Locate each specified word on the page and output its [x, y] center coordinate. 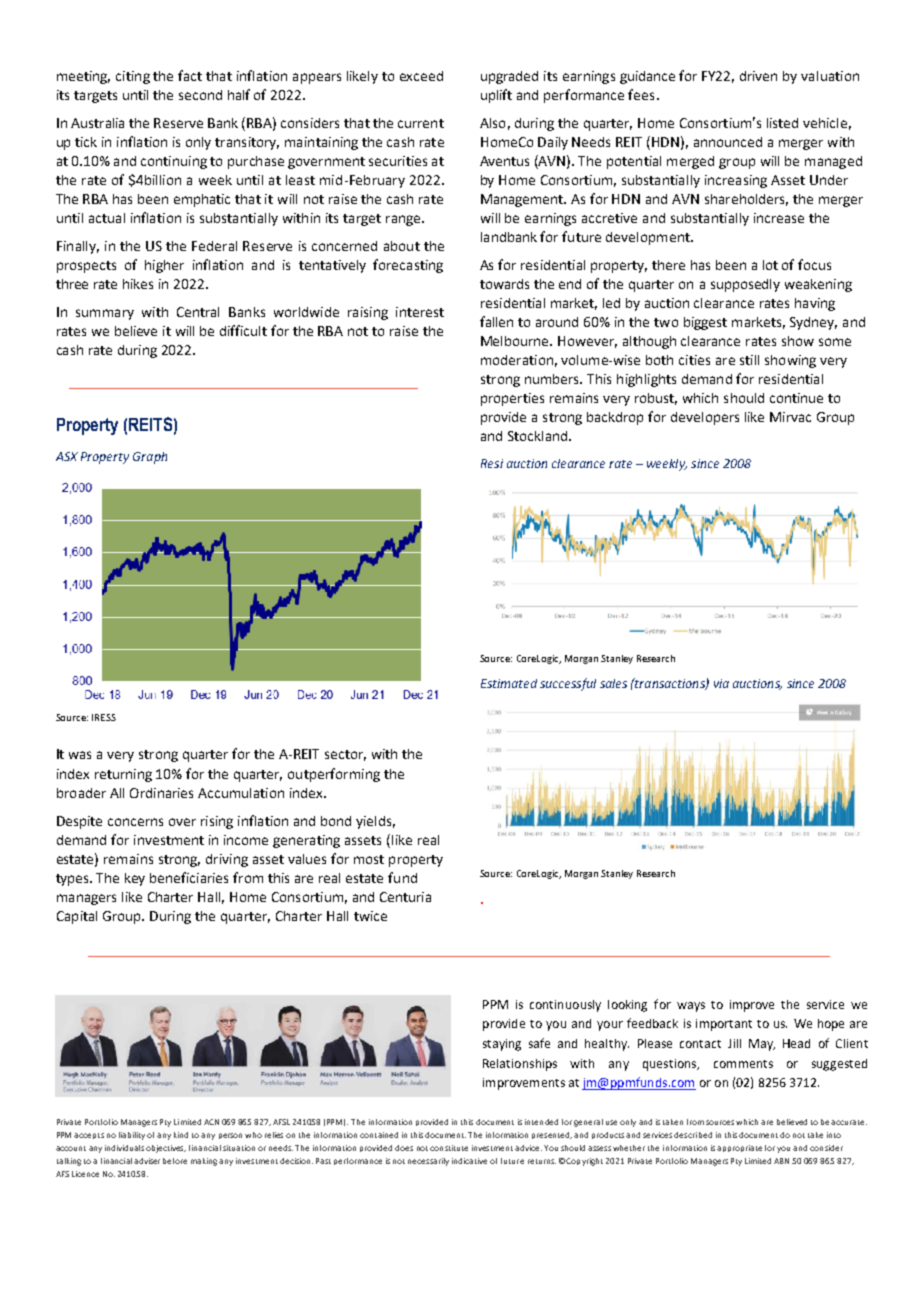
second [200, 95]
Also [492, 123]
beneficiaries [189, 877]
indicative [469, 1161]
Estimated [509, 683]
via [721, 683]
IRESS [104, 717]
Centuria [405, 897]
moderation [517, 360]
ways [691, 1007]
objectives [166, 1149]
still [749, 360]
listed [782, 123]
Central [198, 312]
